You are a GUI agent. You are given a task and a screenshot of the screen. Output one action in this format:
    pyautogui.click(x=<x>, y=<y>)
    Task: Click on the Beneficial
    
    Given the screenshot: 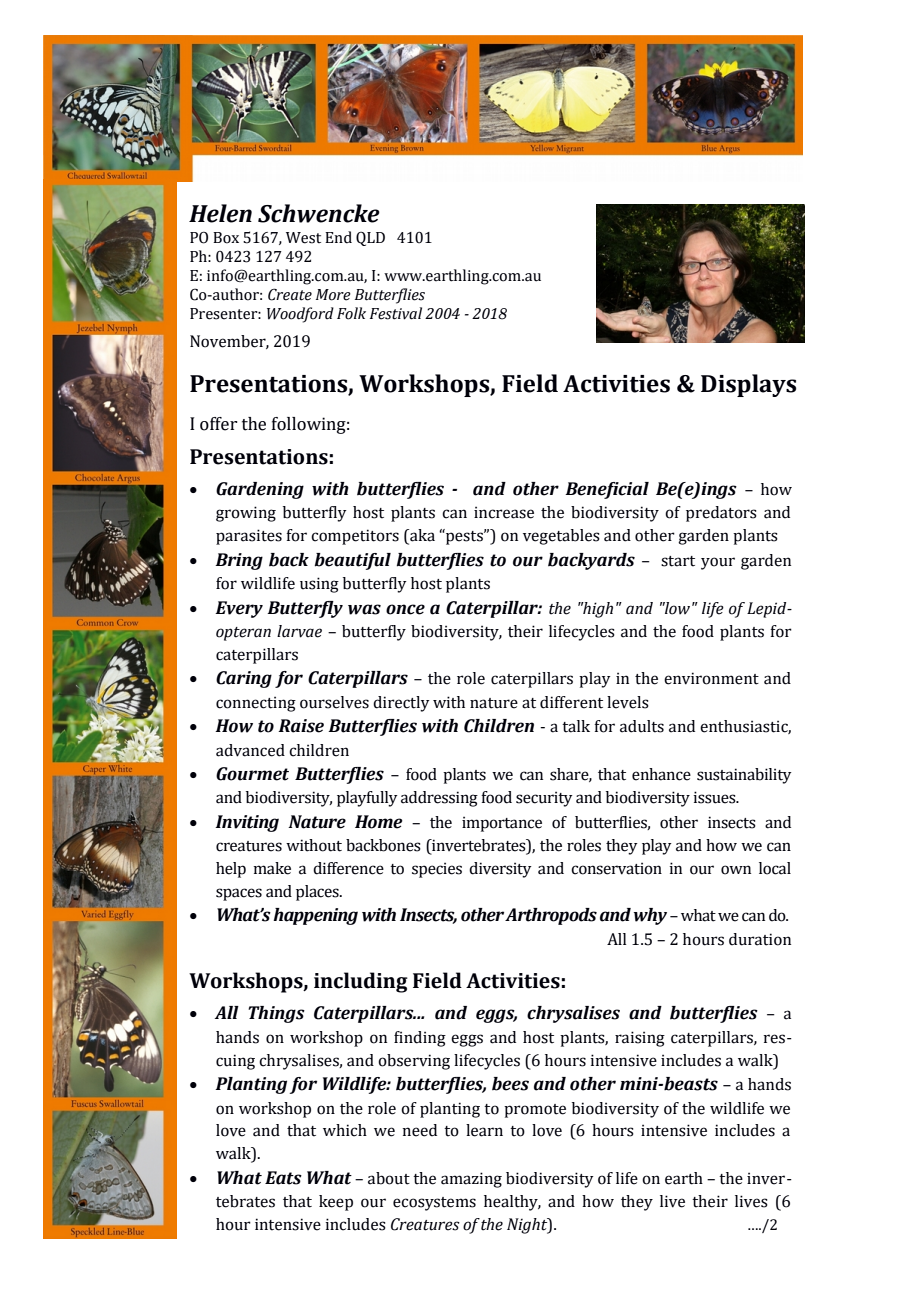 What is the action you would take?
    pyautogui.click(x=607, y=490)
